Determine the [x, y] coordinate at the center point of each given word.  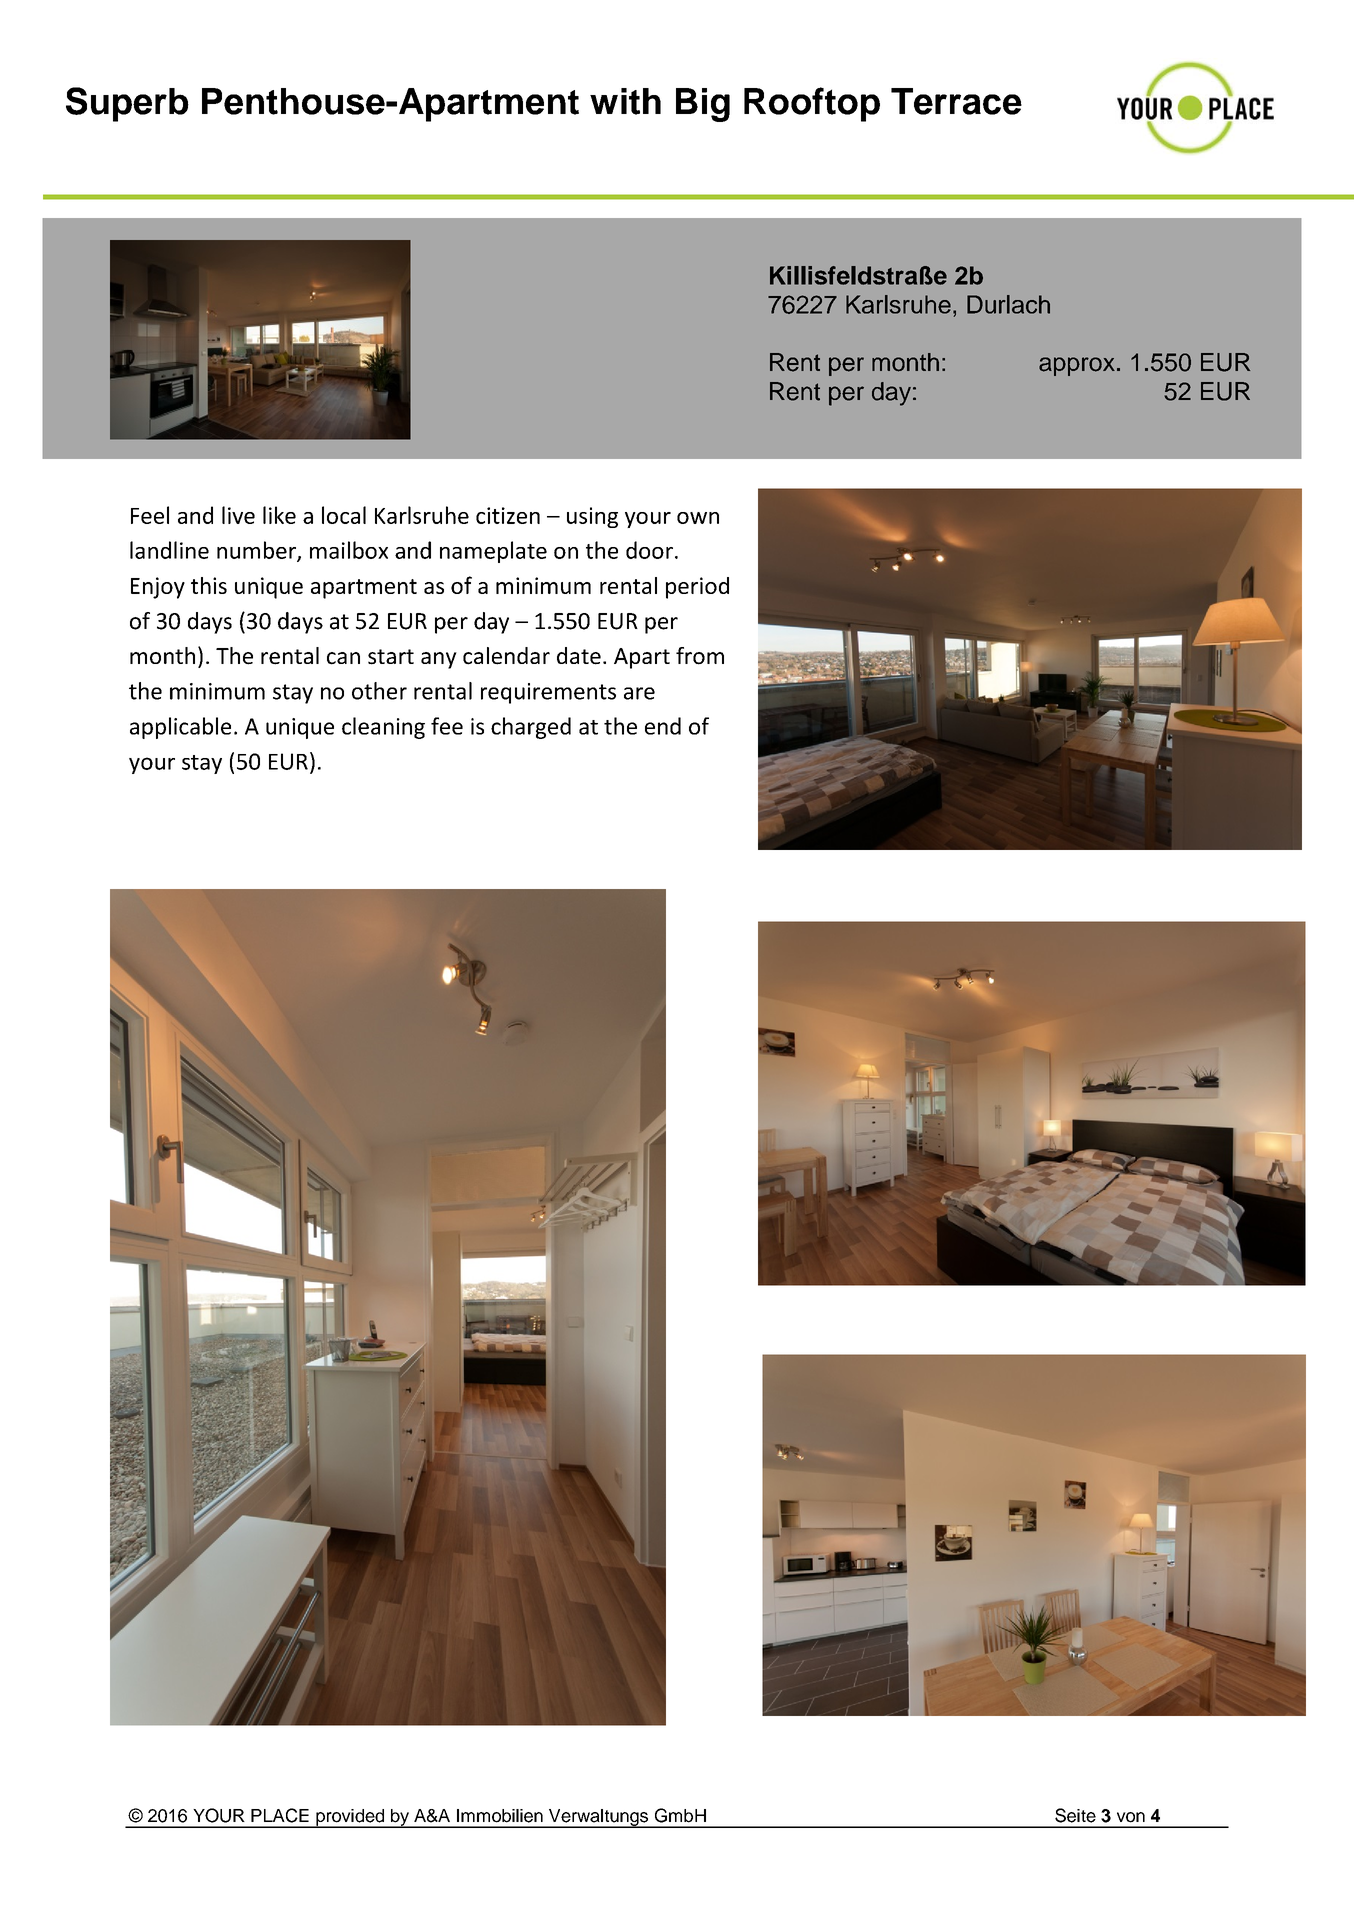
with [625, 101]
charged [531, 728]
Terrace [956, 101]
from [700, 656]
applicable [180, 728]
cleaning [383, 728]
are [639, 693]
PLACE [280, 1815]
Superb [127, 104]
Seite [1075, 1815]
